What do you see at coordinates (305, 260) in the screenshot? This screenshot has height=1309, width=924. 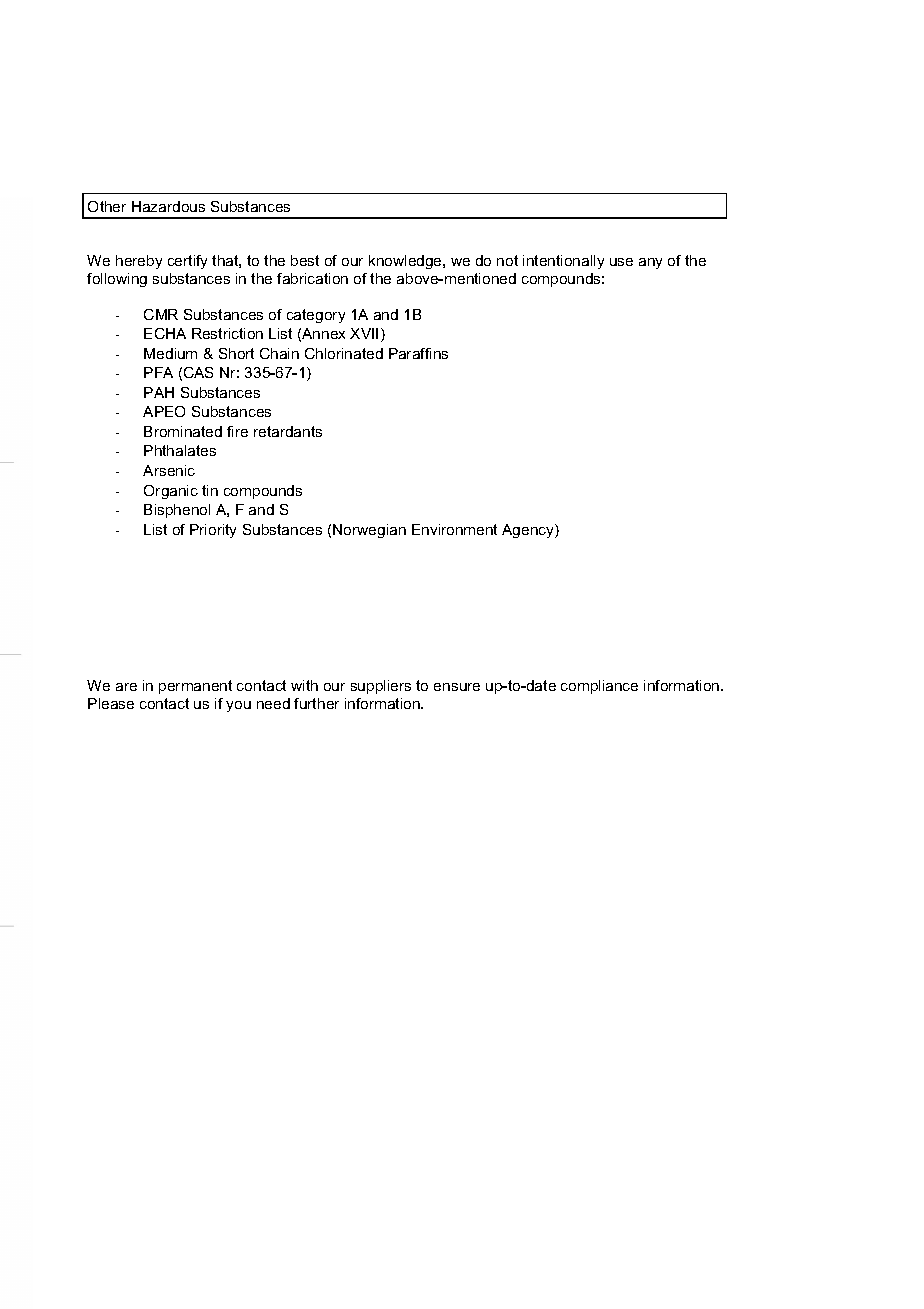 I see `best` at bounding box center [305, 260].
